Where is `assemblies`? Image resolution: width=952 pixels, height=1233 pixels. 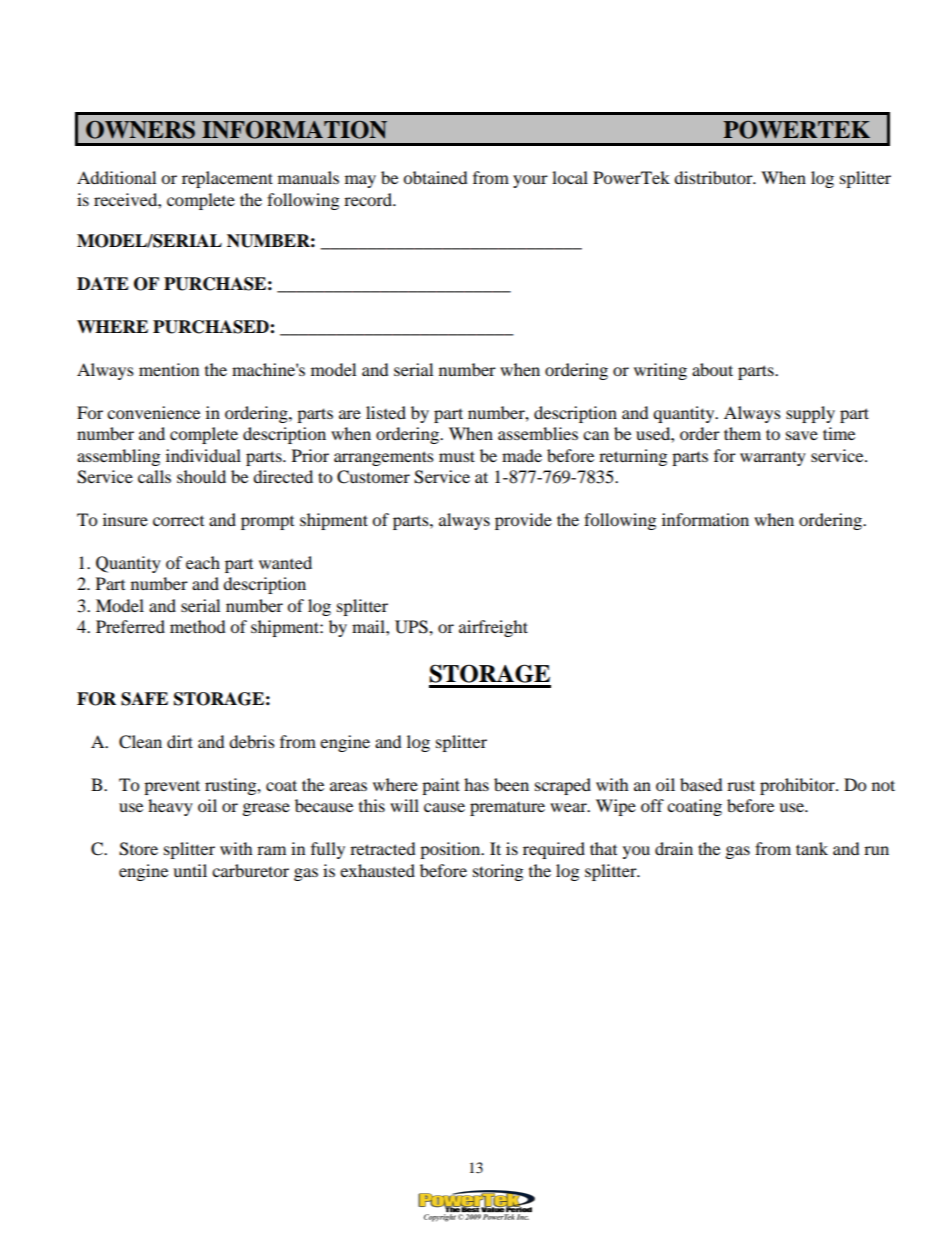 assemblies is located at coordinates (538, 433).
